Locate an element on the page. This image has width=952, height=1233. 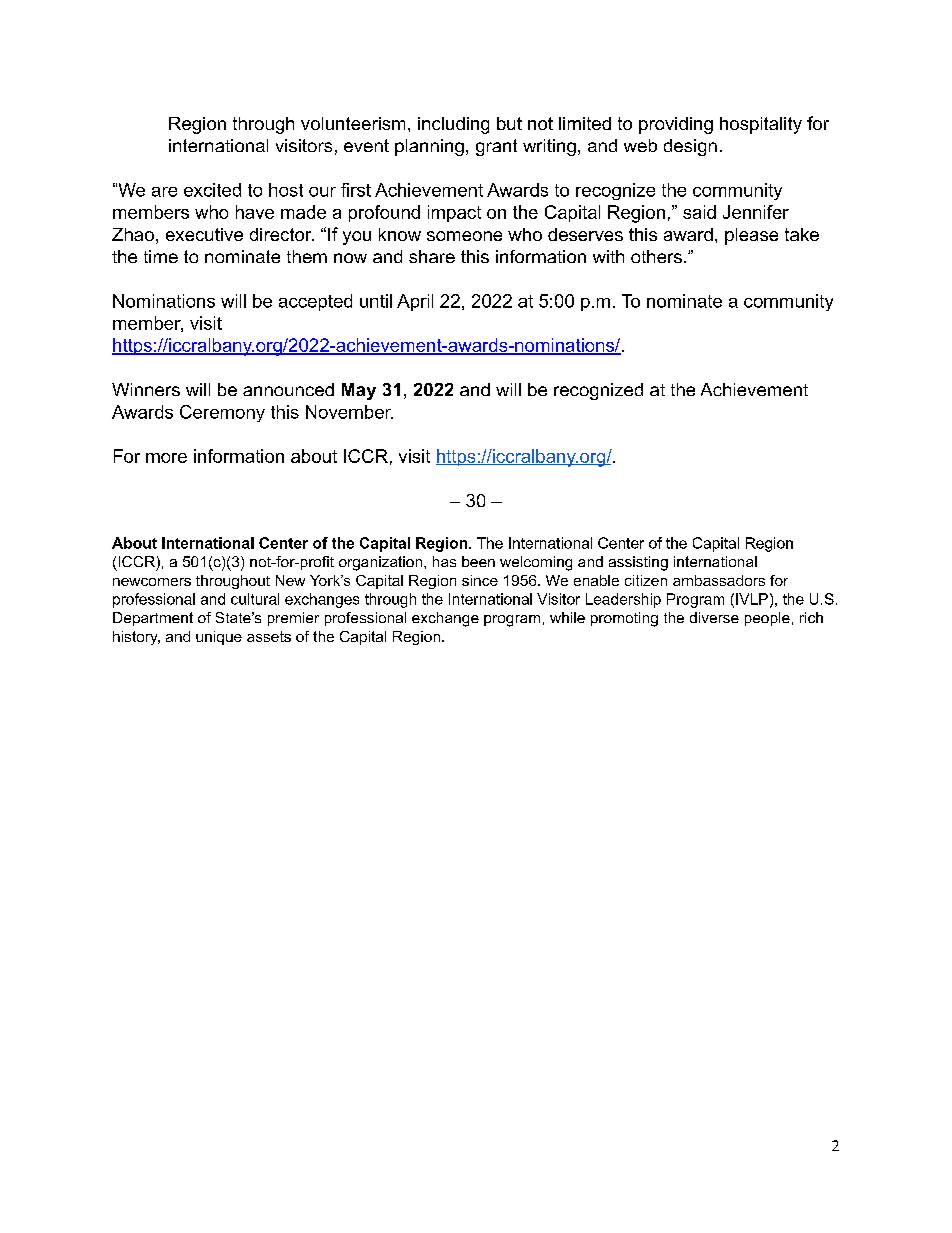
while is located at coordinates (567, 617).
